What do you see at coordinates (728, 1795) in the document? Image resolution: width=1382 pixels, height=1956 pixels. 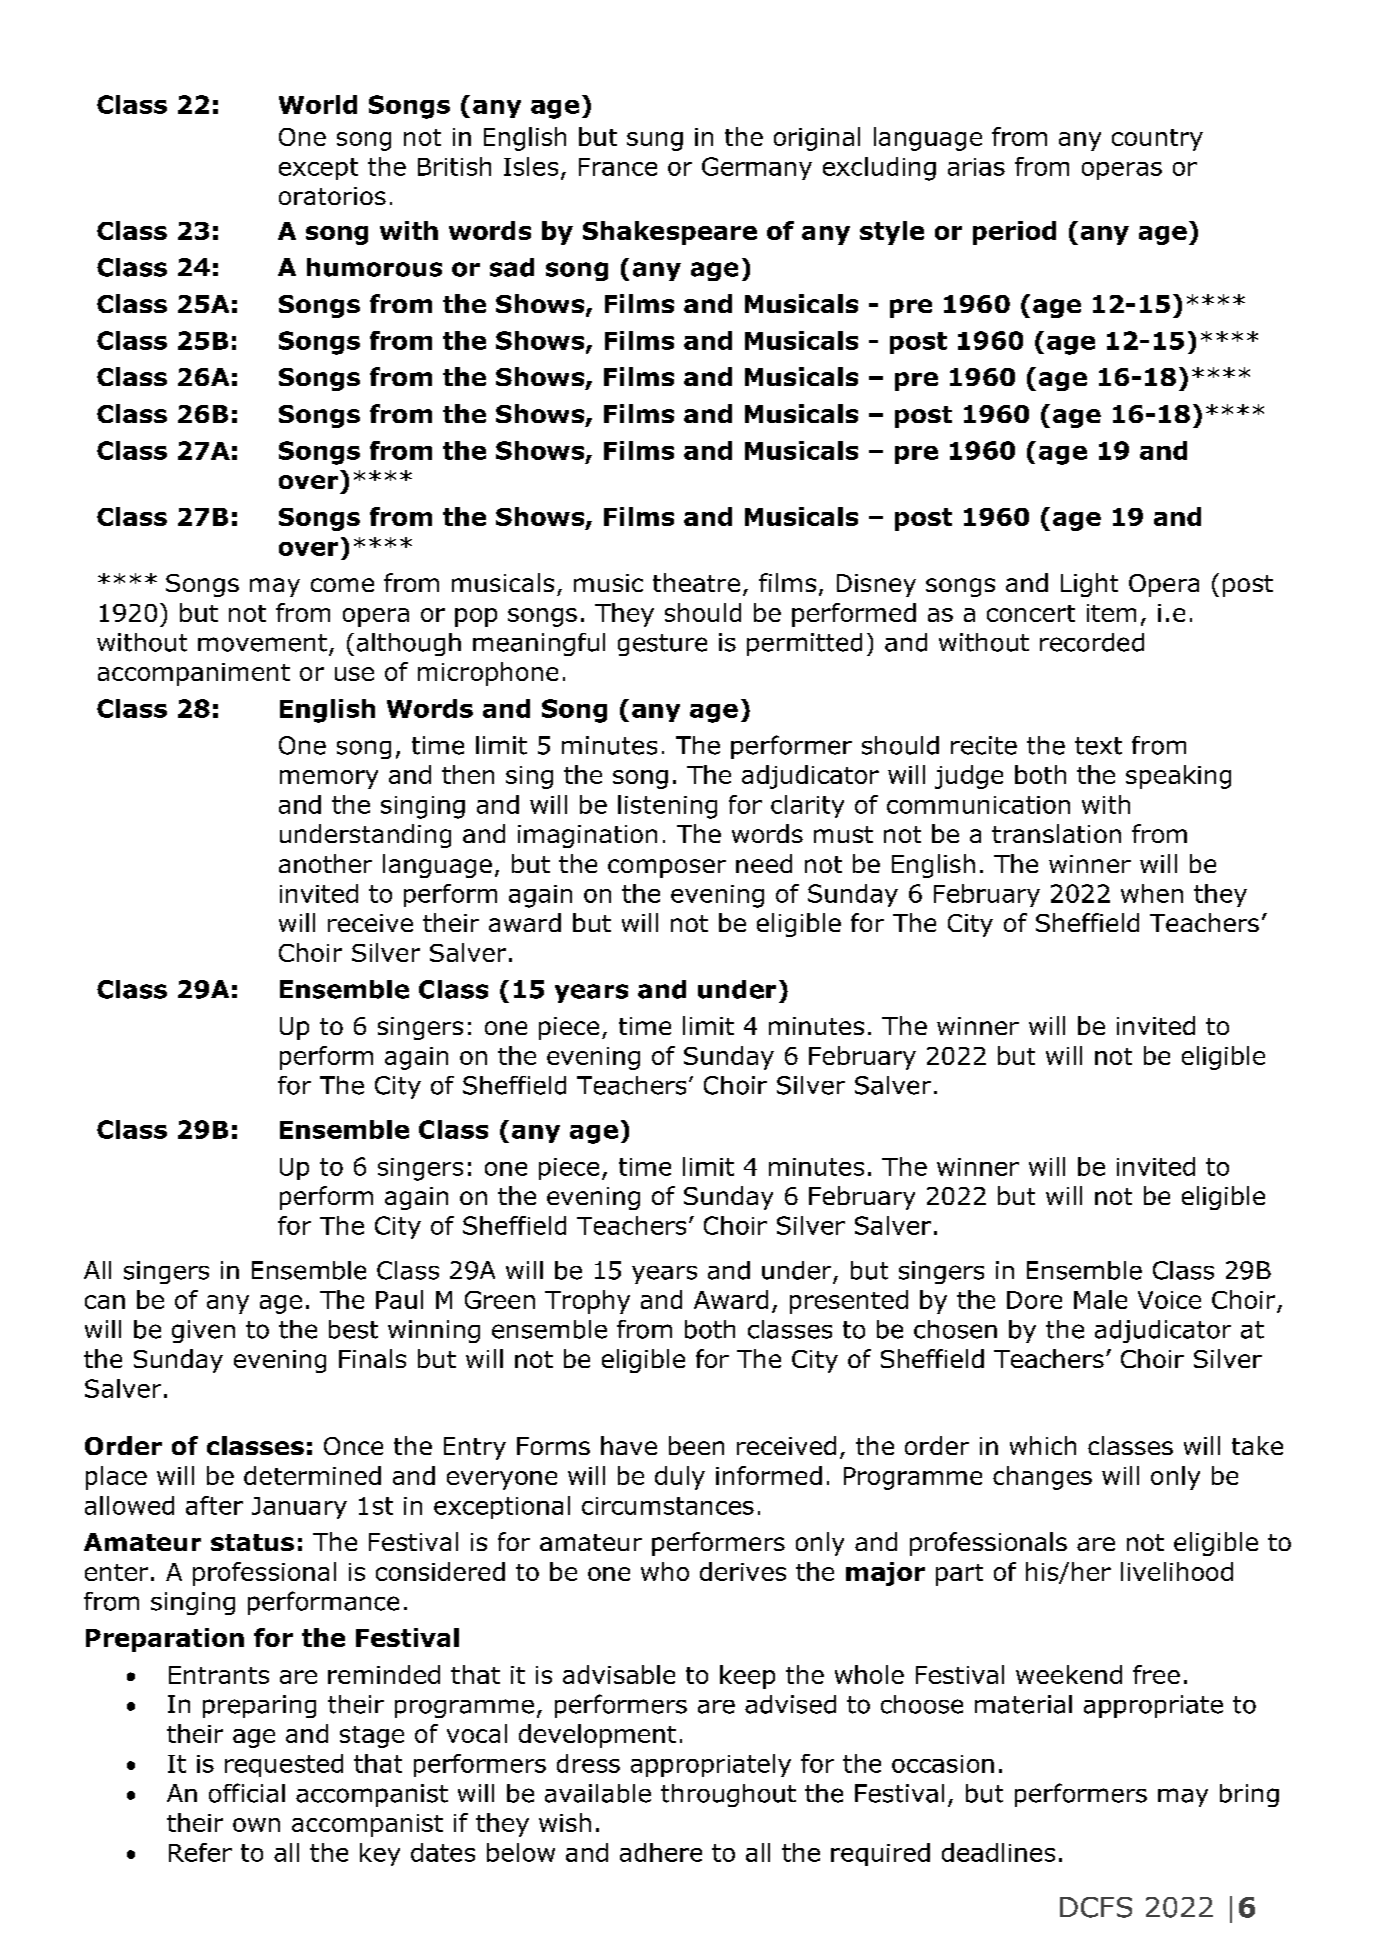 I see `throughout` at bounding box center [728, 1795].
